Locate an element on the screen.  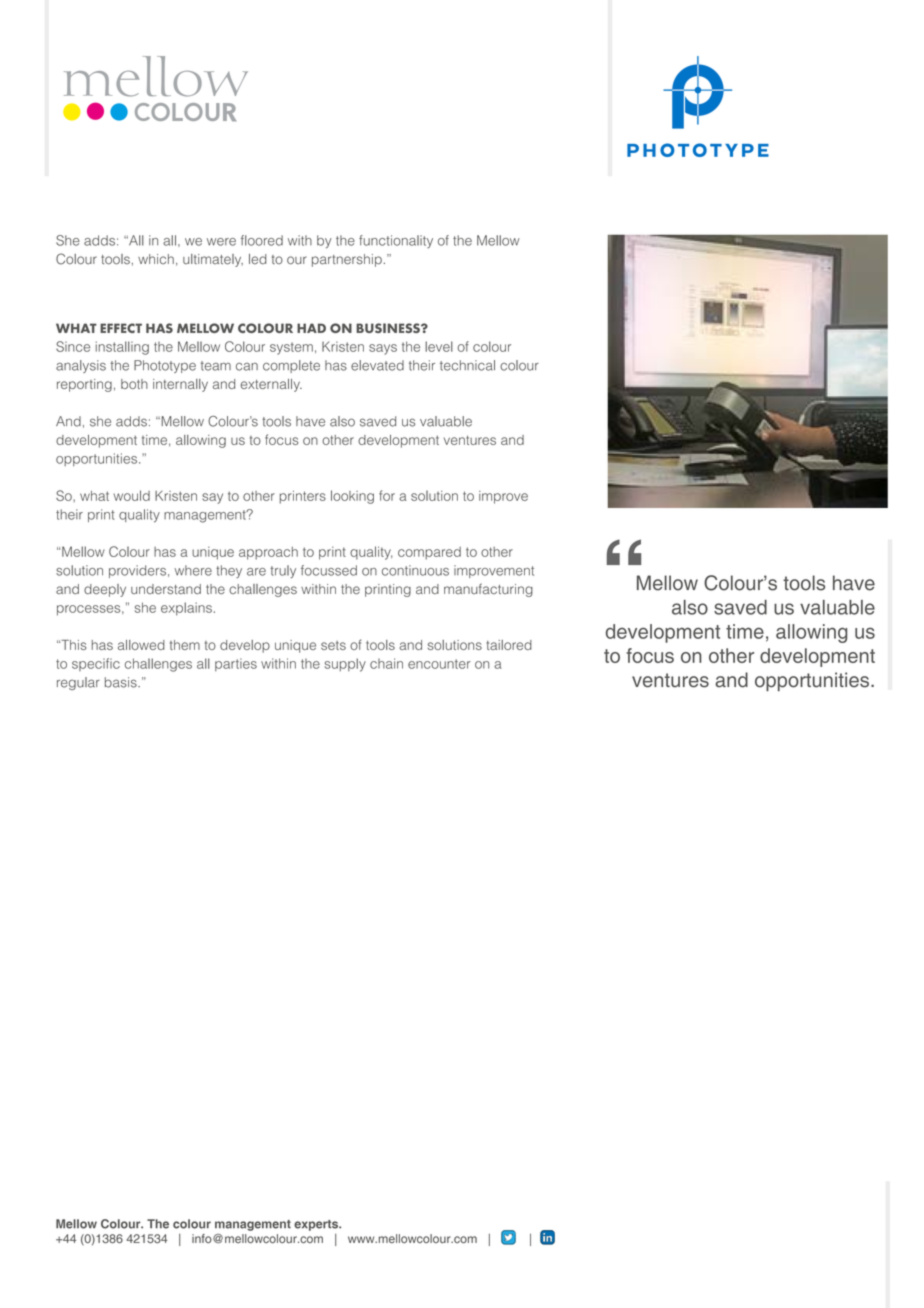
functionality is located at coordinates (396, 241).
